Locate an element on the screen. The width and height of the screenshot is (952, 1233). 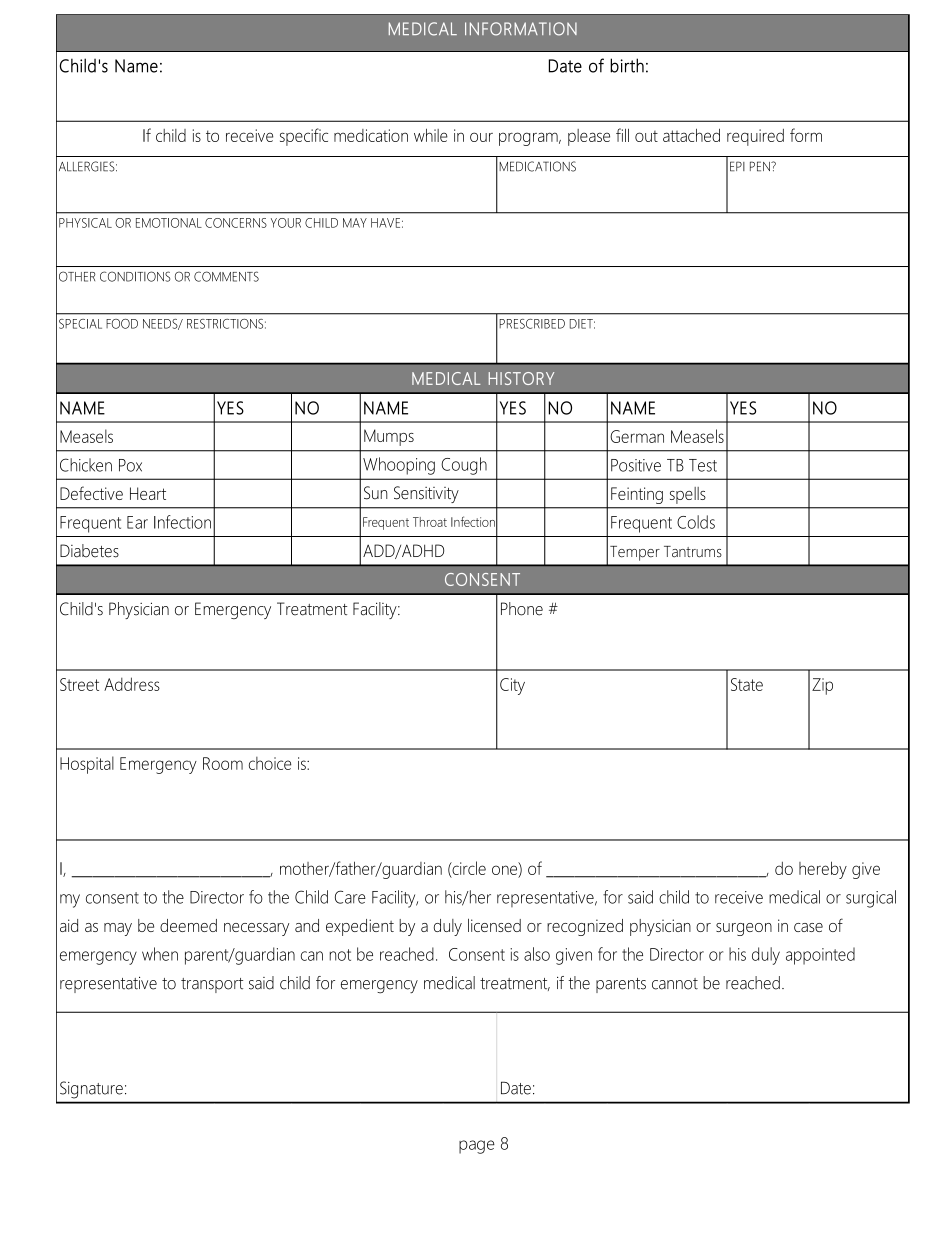
while is located at coordinates (431, 135).
